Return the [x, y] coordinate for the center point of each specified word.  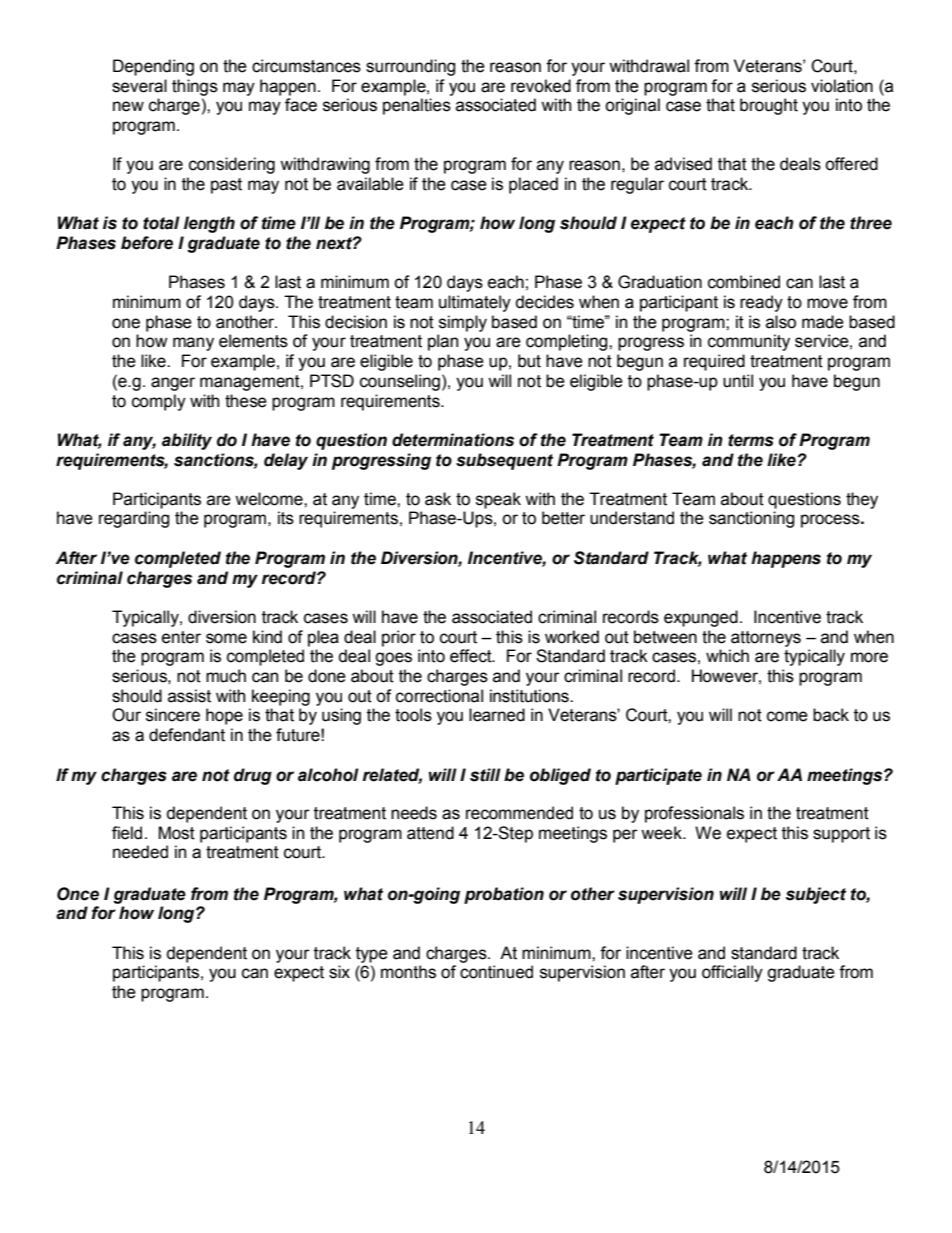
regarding [134, 519]
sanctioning [752, 519]
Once [78, 894]
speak [498, 500]
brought [769, 106]
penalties [417, 106]
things [195, 87]
